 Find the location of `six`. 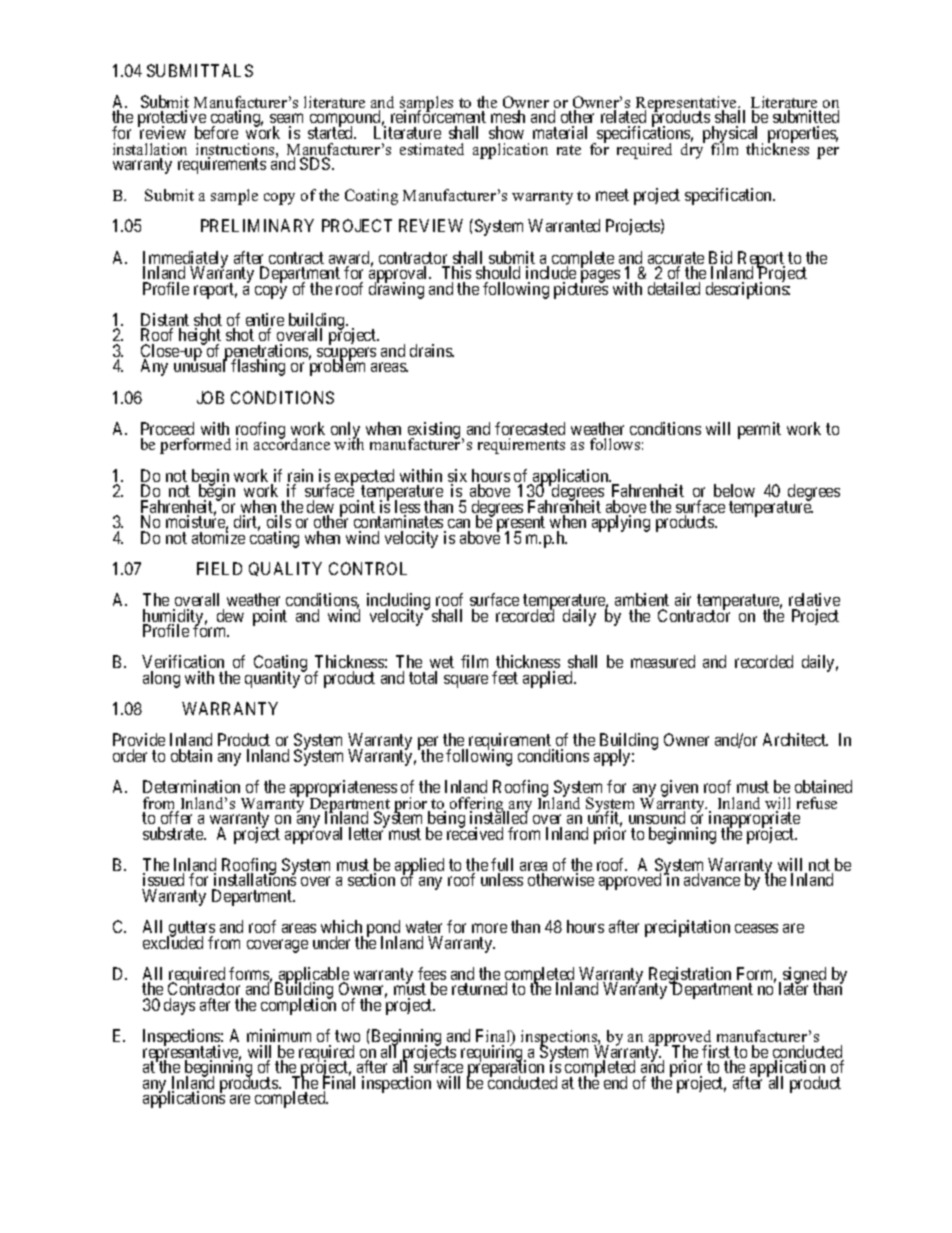

six is located at coordinates (457, 477).
